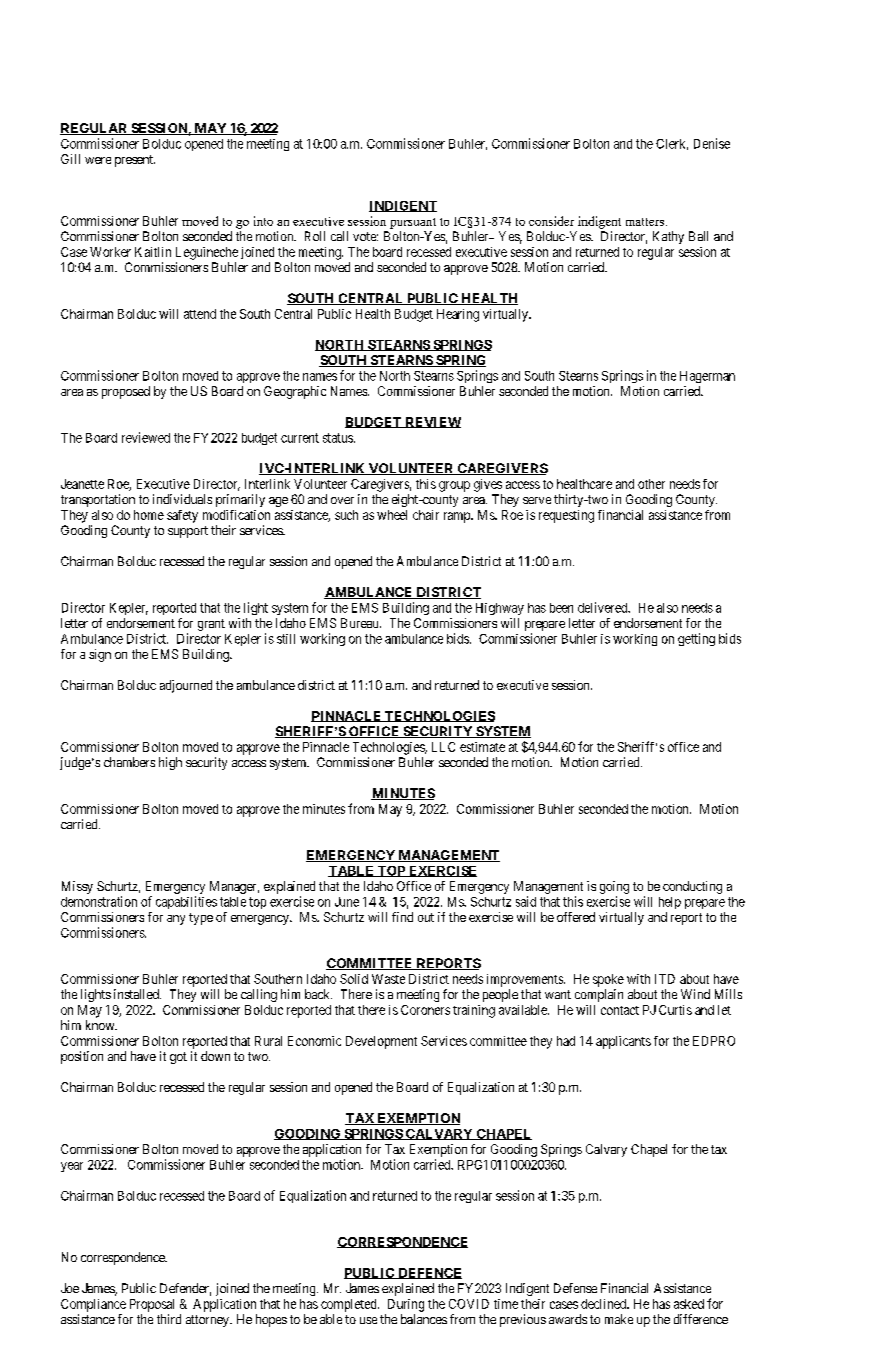 The image size is (887, 1372). Describe the element at coordinates (689, 1304) in the screenshot. I see `asked` at that location.
